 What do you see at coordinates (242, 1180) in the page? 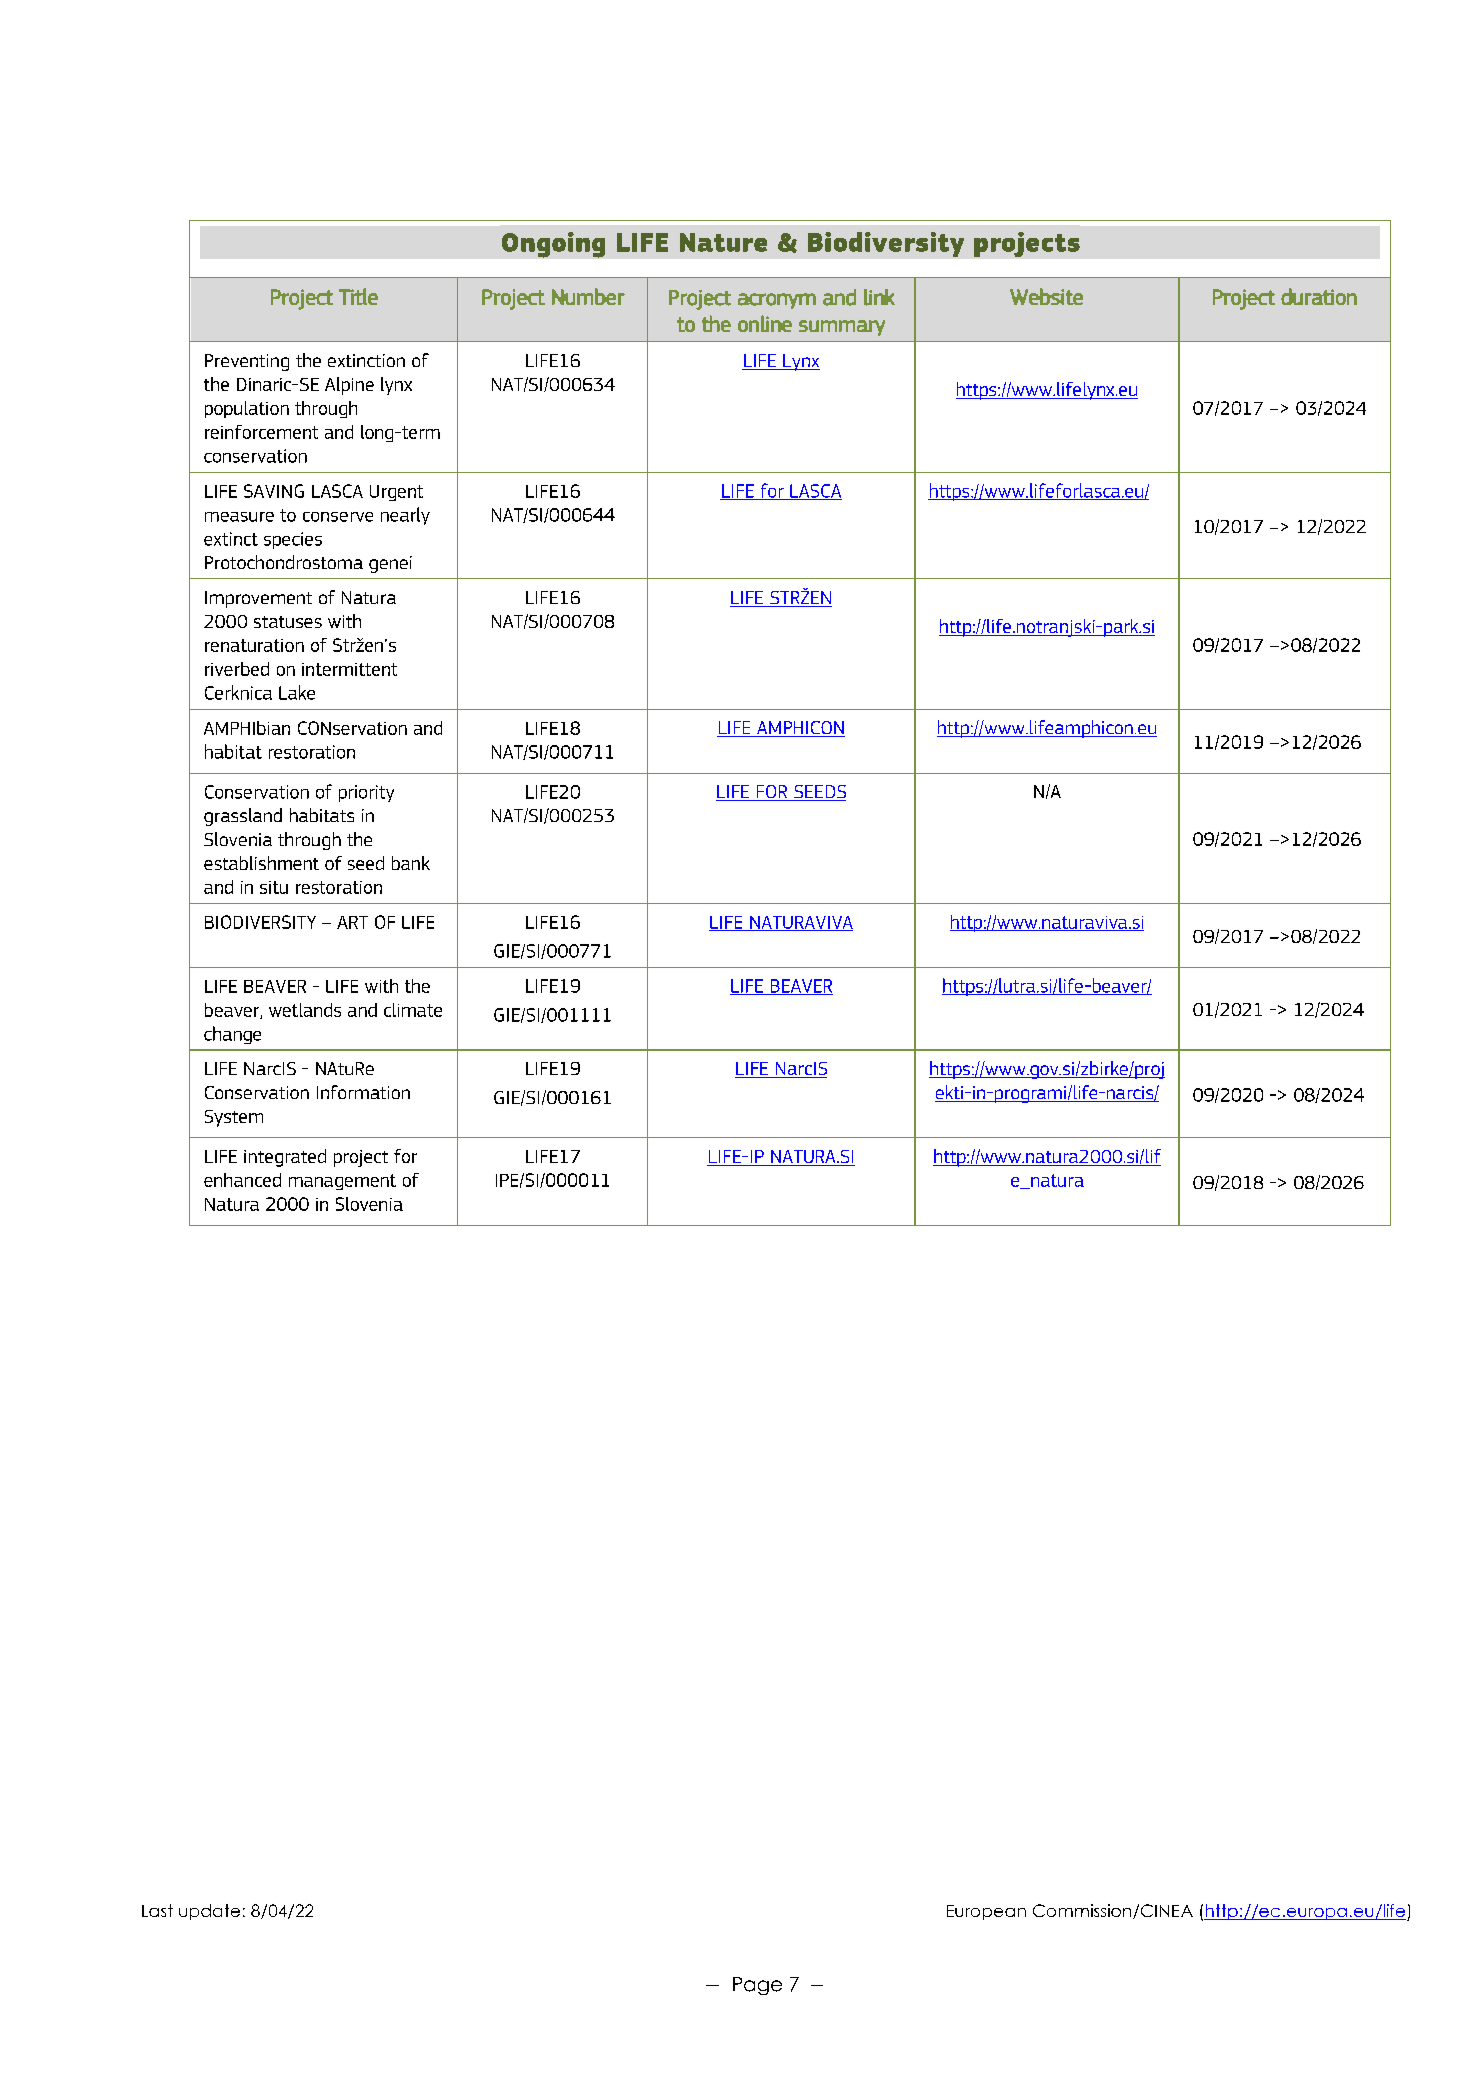
I see `enhanced` at bounding box center [242, 1180].
